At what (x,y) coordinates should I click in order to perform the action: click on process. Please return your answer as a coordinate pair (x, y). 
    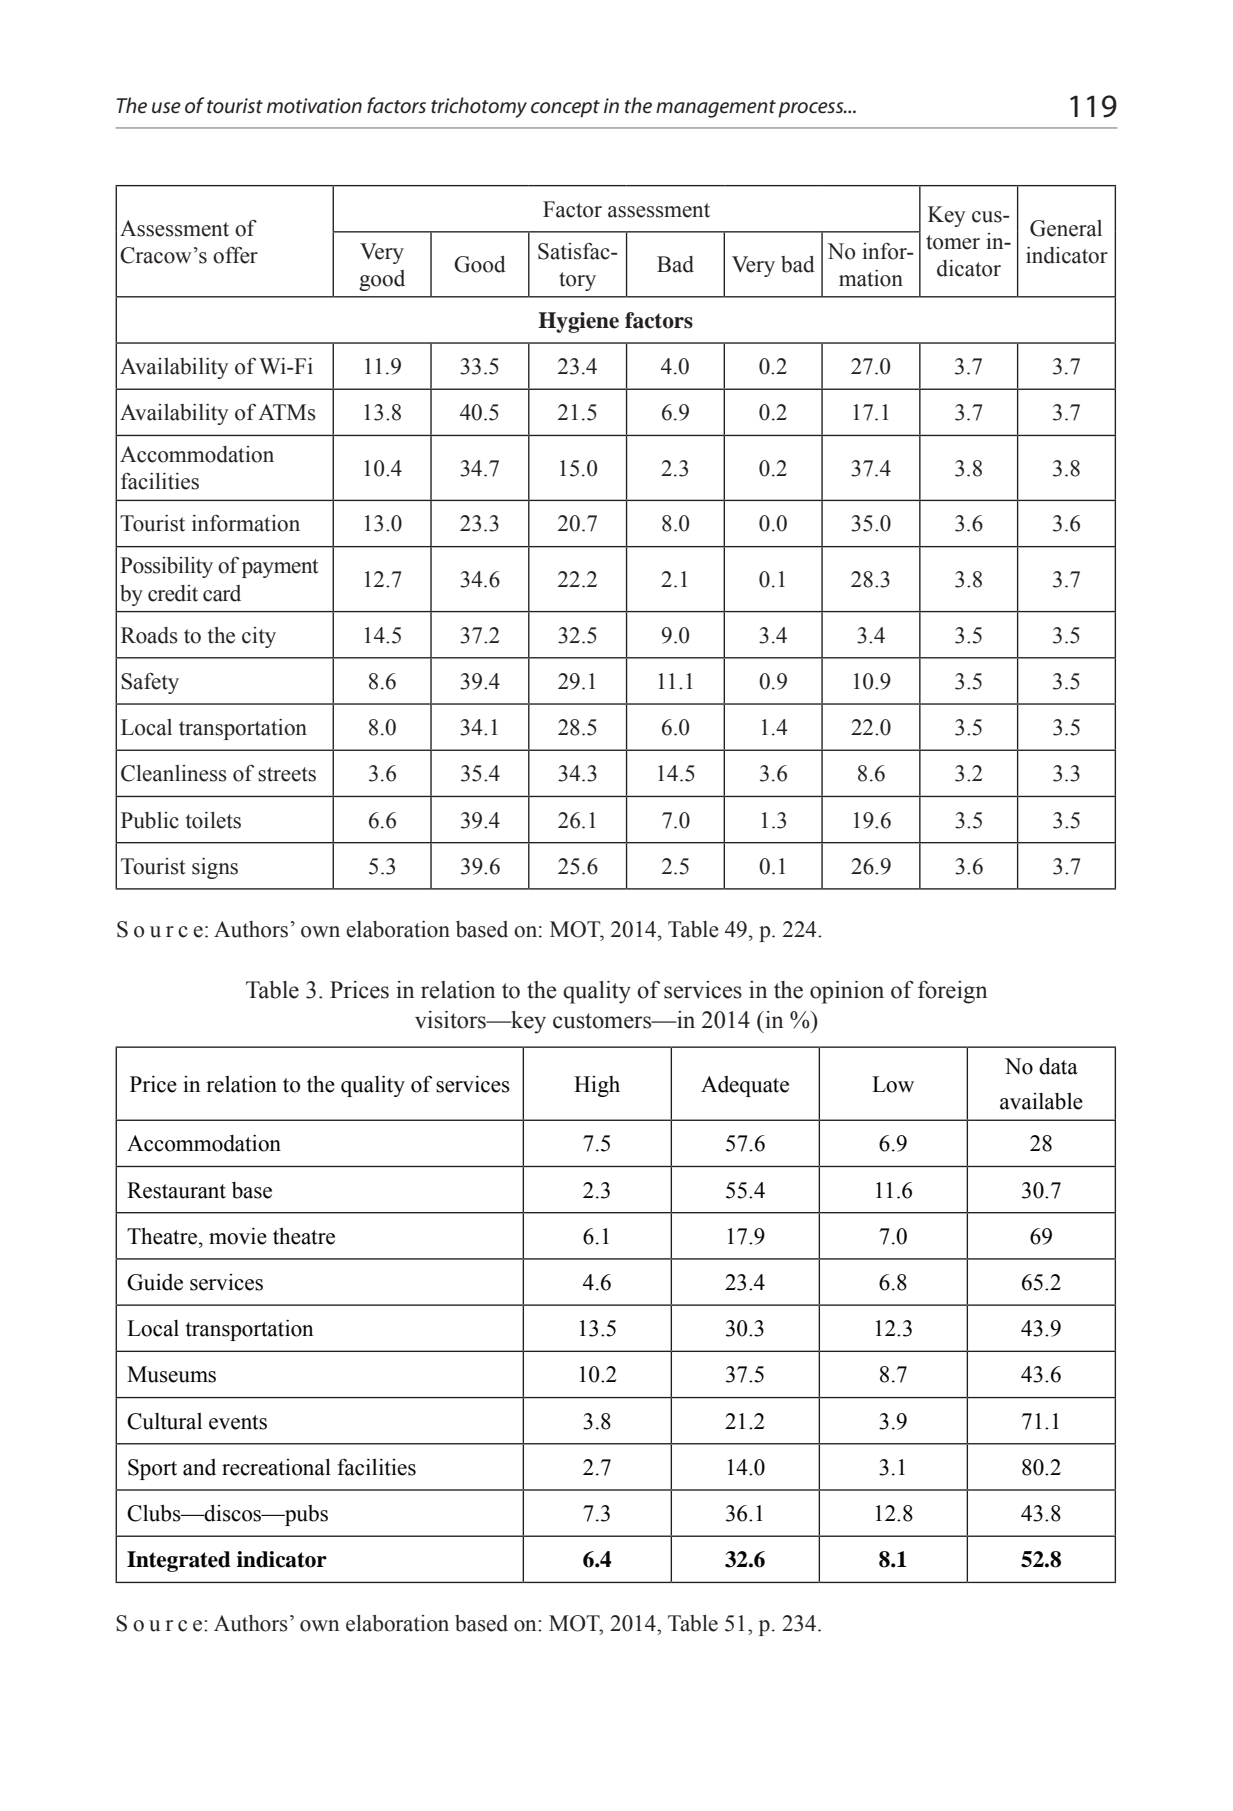
    Looking at the image, I should click on (812, 110).
